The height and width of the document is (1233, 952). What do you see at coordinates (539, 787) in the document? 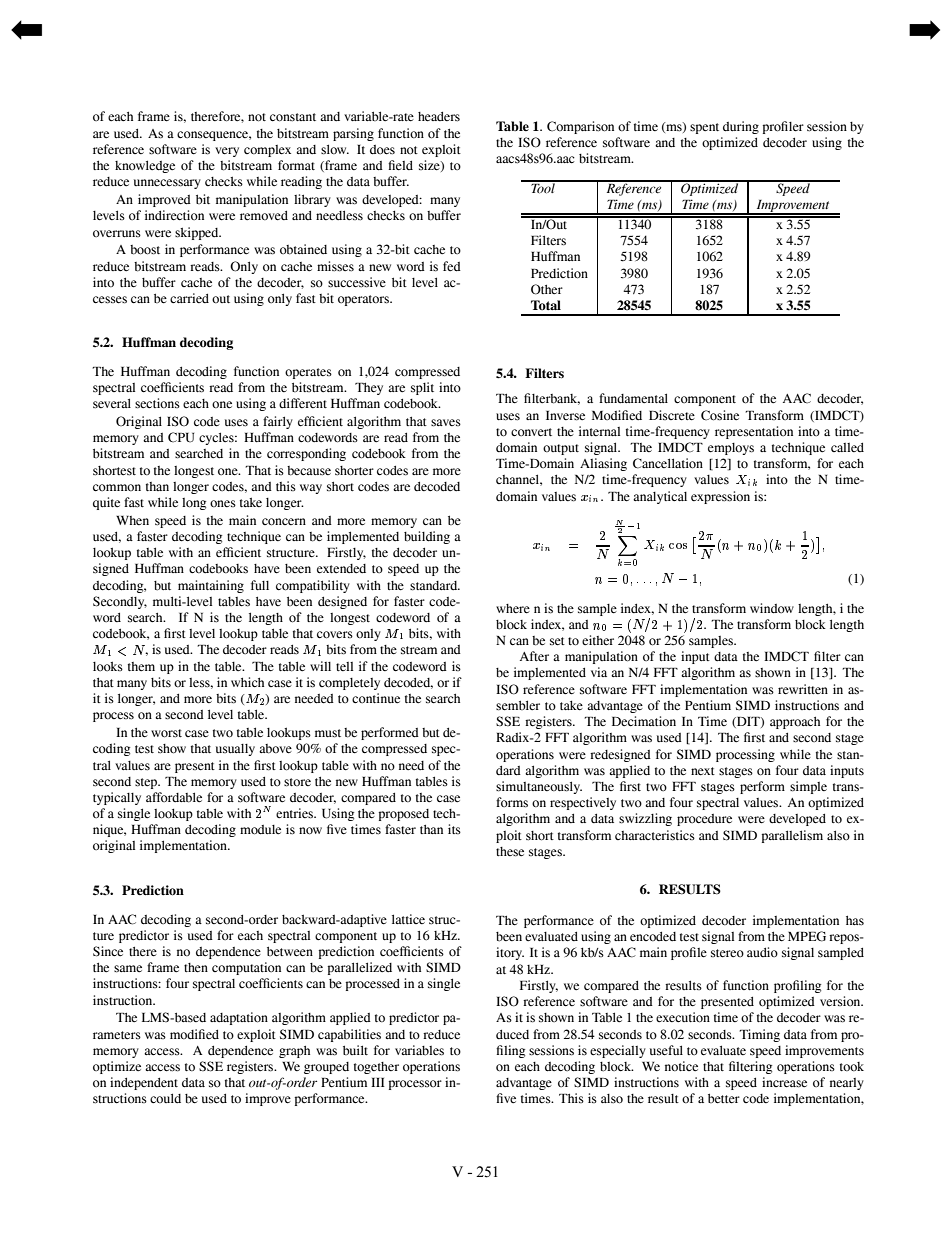
I see `simultaneously` at bounding box center [539, 787].
